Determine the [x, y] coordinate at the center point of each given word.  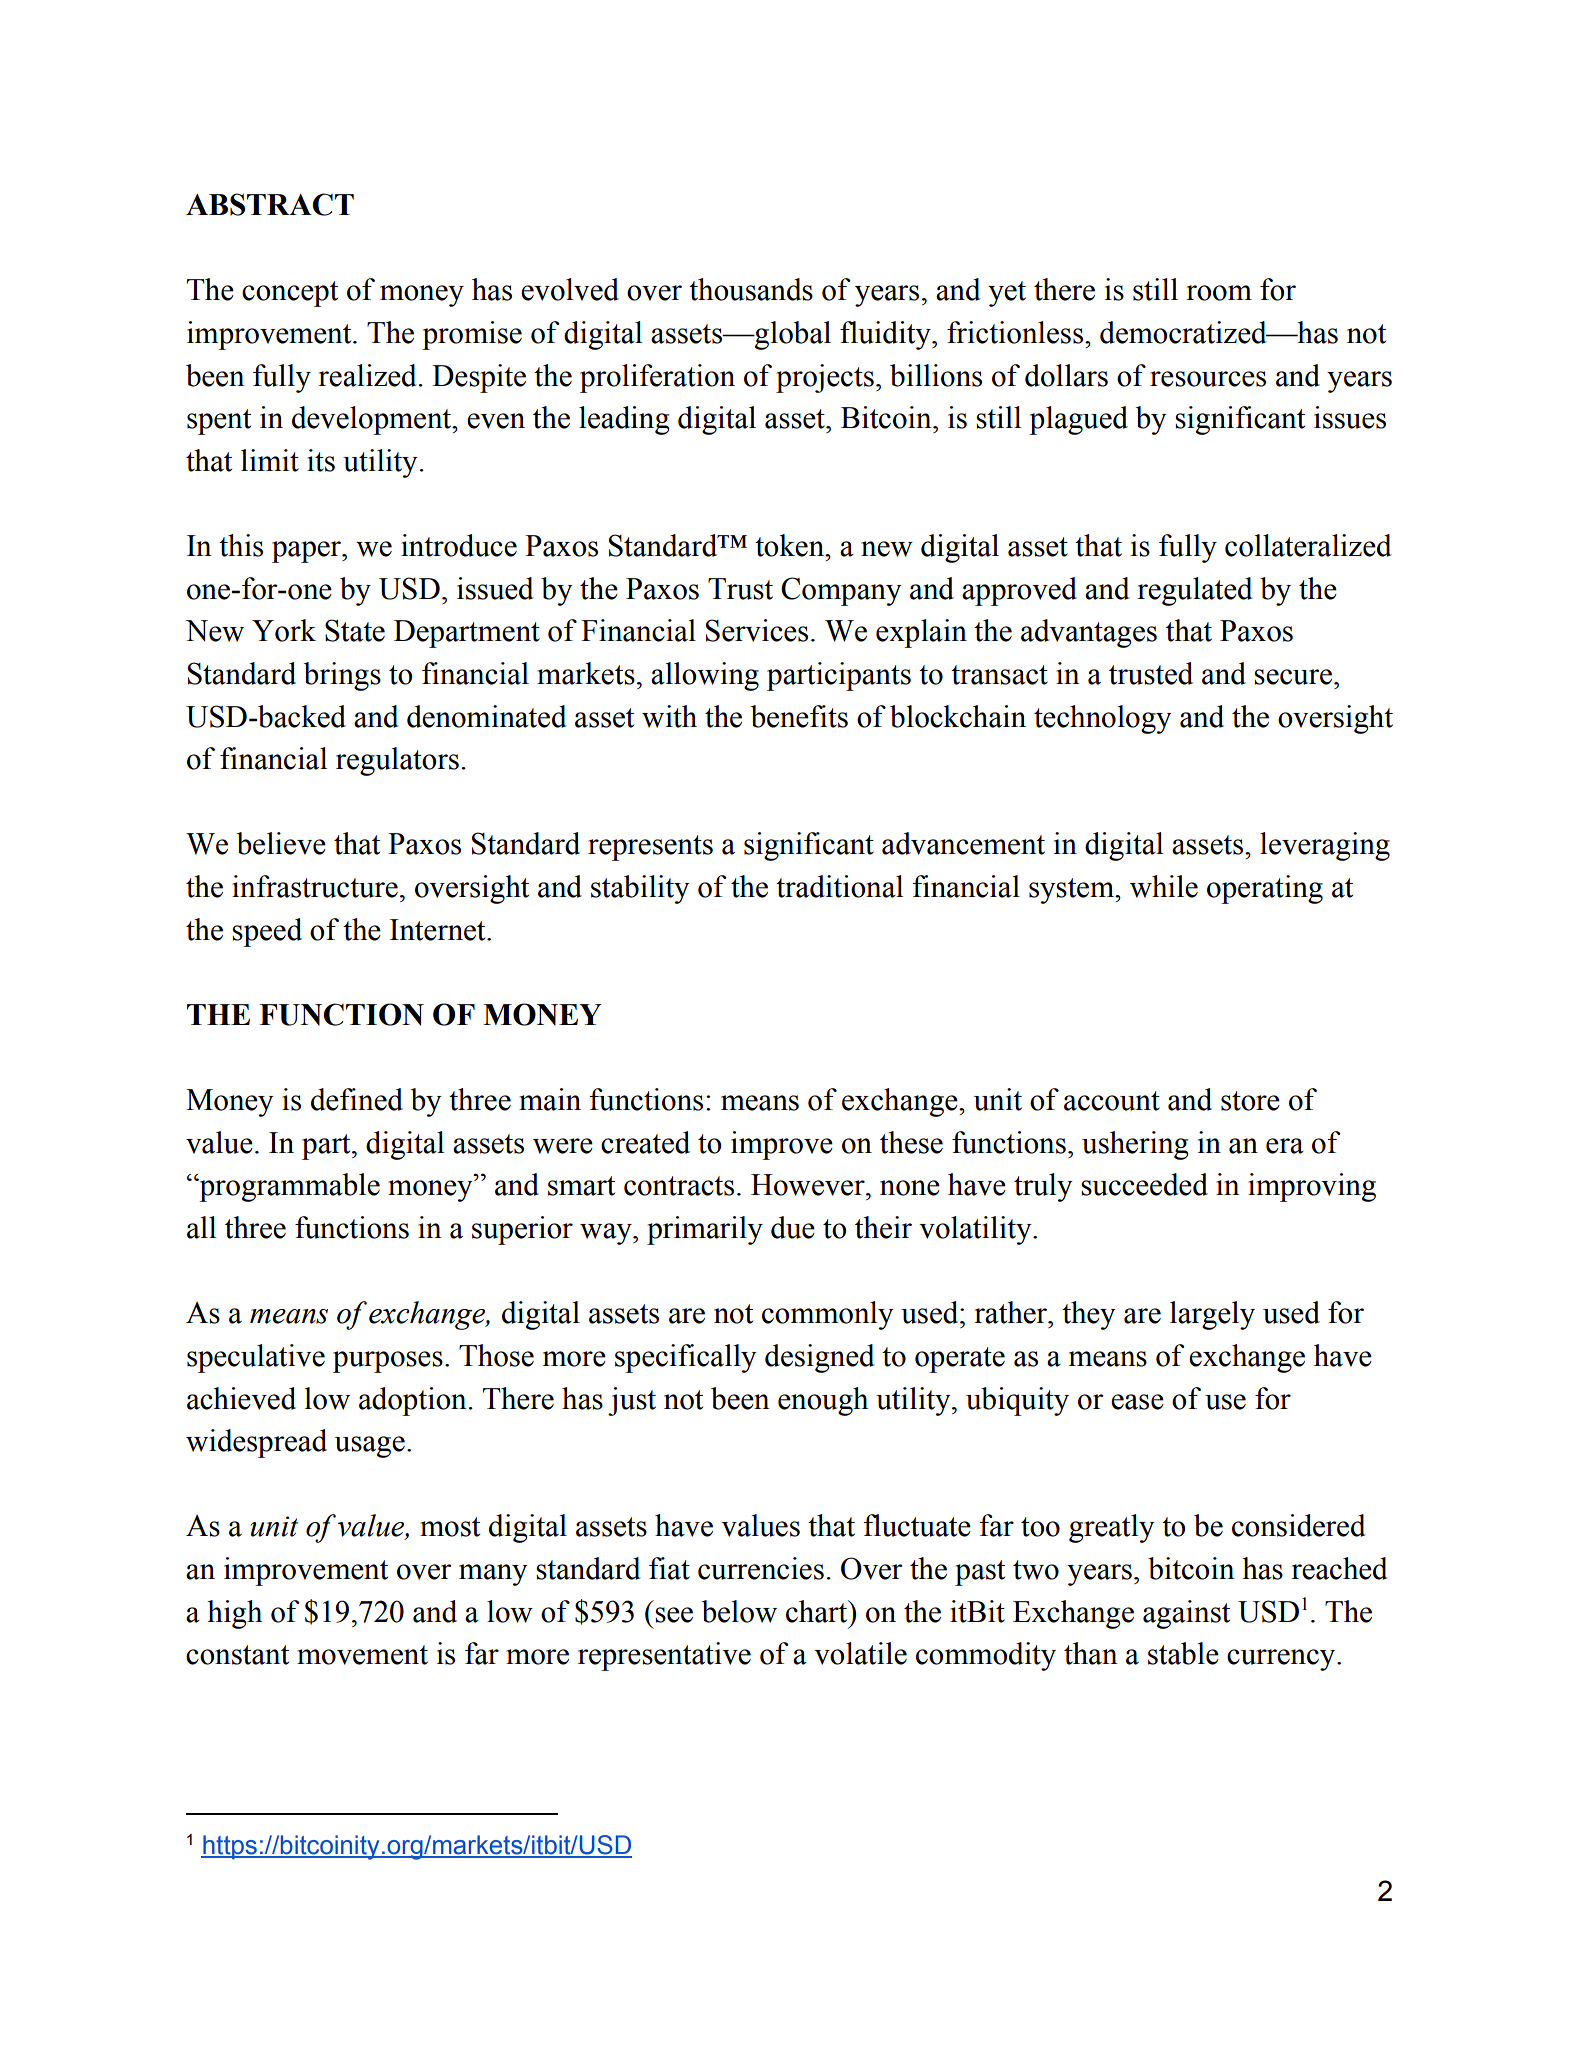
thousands [751, 289]
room [1219, 293]
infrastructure [315, 886]
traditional [839, 886]
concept [290, 294]
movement [362, 1655]
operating [1265, 889]
